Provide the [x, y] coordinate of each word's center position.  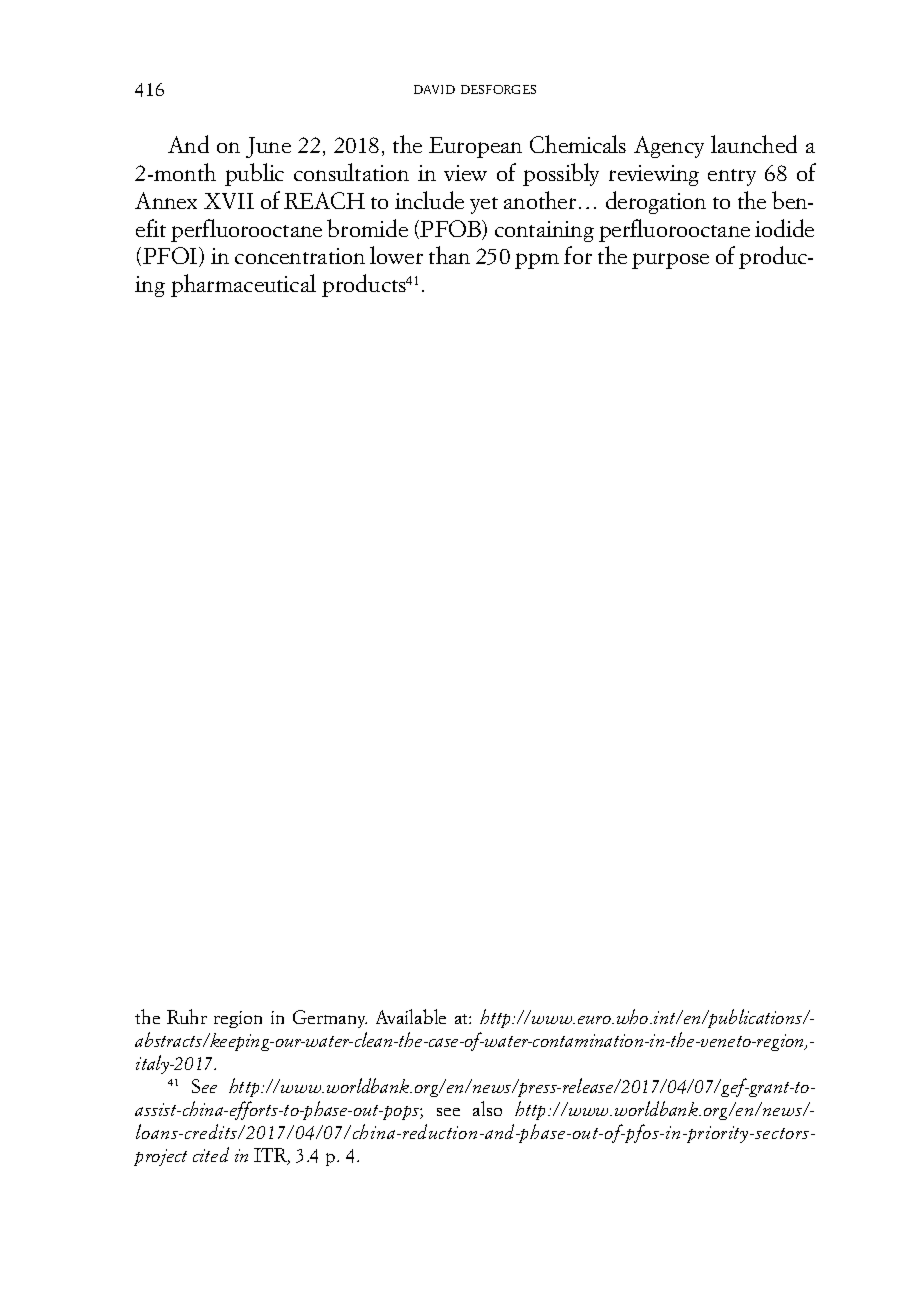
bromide [367, 228]
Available [411, 1016]
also [487, 1108]
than [449, 255]
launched [754, 144]
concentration [300, 256]
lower [396, 255]
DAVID [434, 89]
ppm [537, 261]
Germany [330, 1019]
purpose [670, 261]
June [268, 147]
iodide [784, 228]
